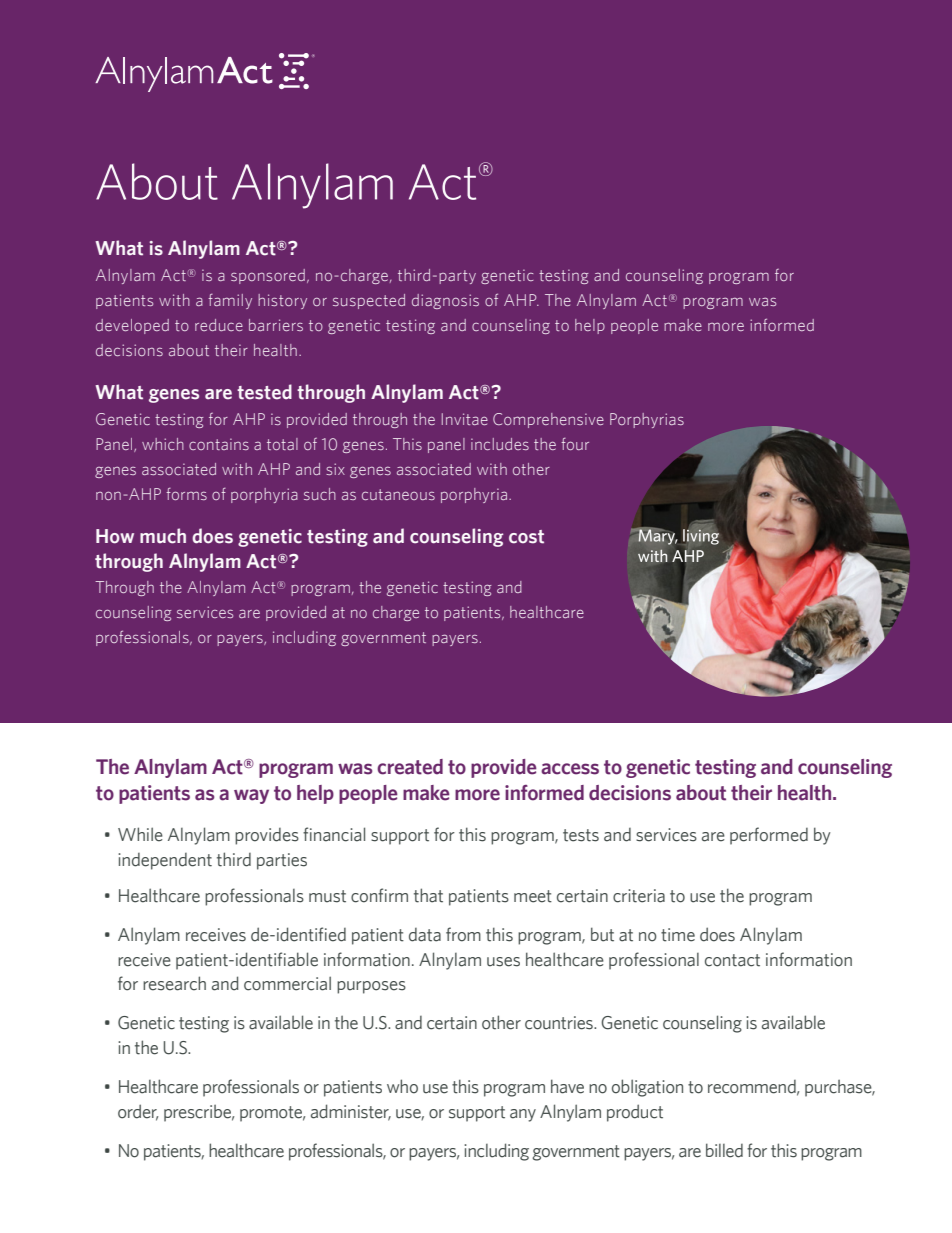  Describe the element at coordinates (251, 796) in the screenshot. I see `way` at that location.
